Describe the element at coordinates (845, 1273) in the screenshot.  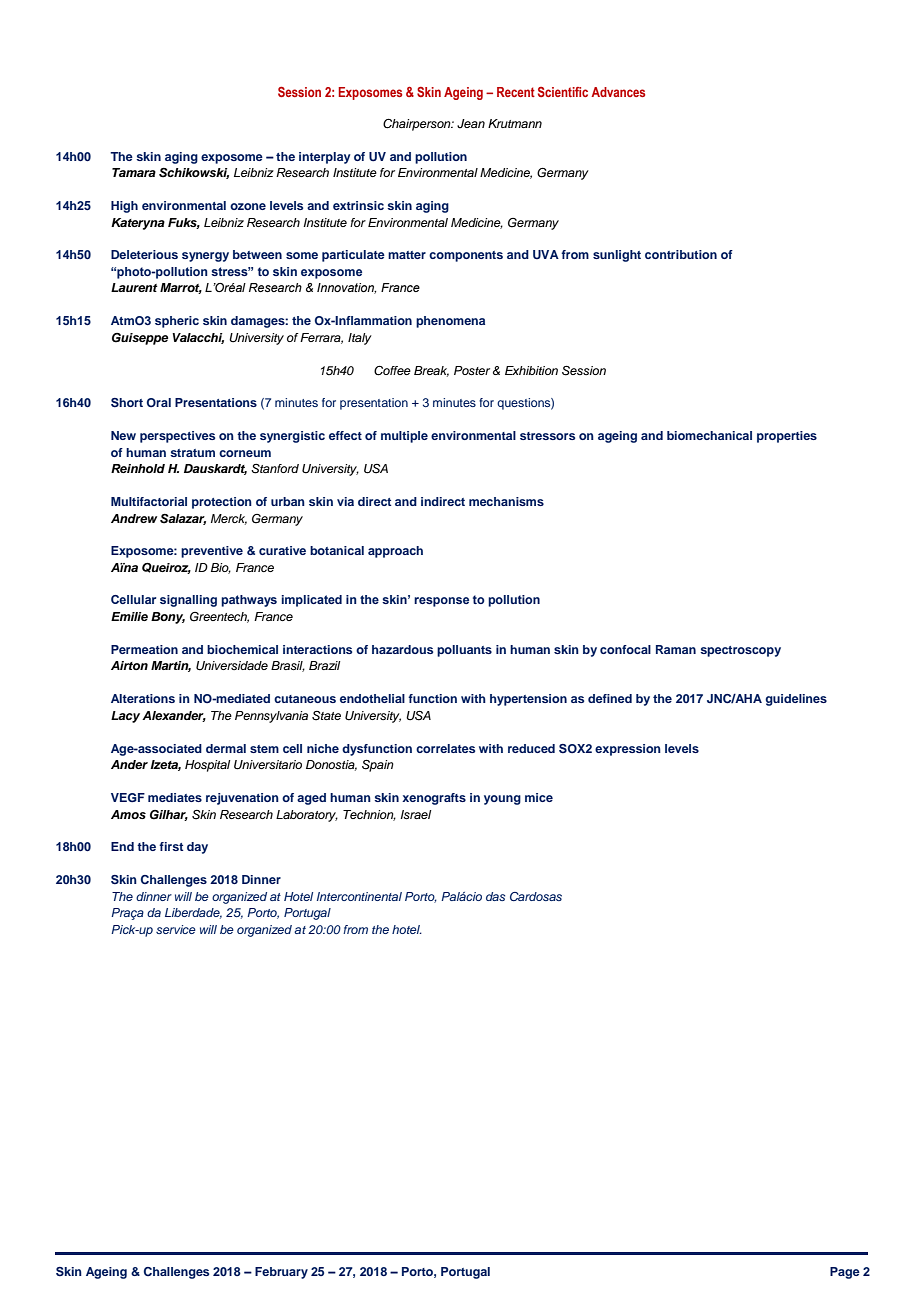
I see `Page` at that location.
